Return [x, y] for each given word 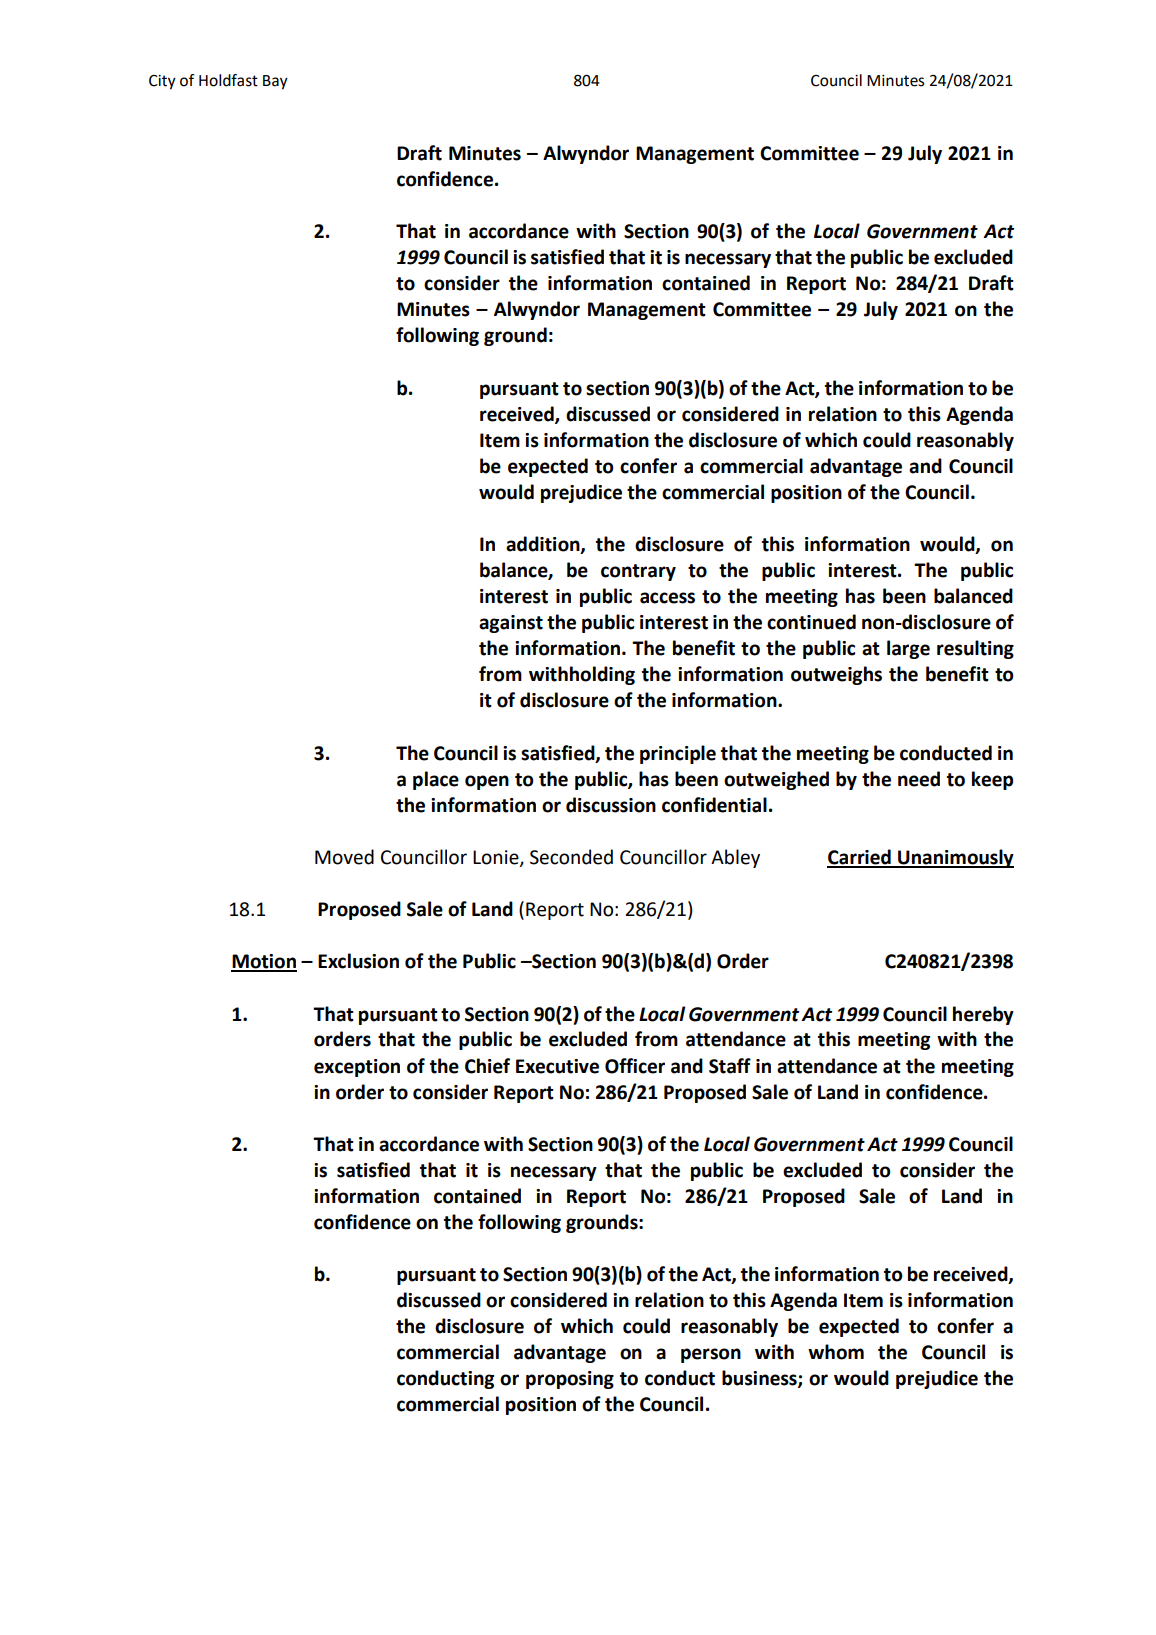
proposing [570, 1380]
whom [836, 1352]
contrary [638, 572]
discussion [611, 805]
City [162, 82]
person [711, 1355]
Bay [275, 82]
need [919, 779]
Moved [344, 857]
